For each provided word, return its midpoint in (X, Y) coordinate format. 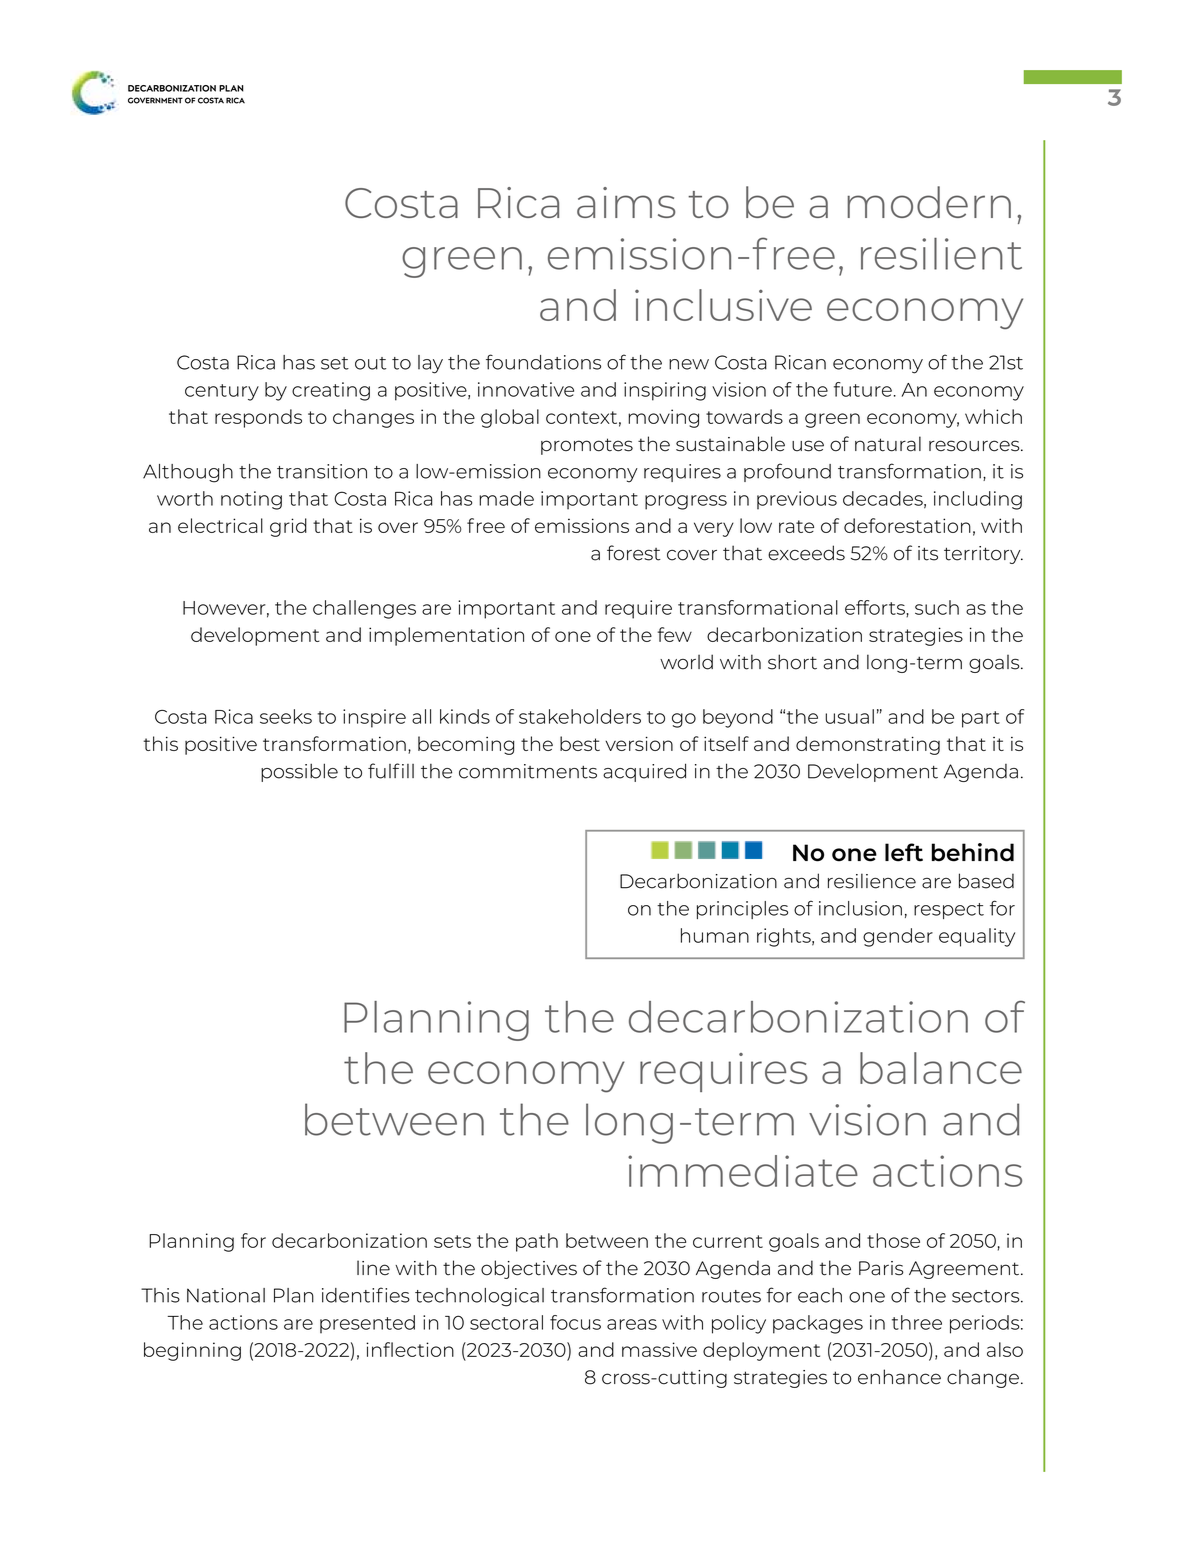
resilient (941, 254)
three (917, 1322)
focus (575, 1322)
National (226, 1295)
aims (626, 202)
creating (331, 391)
